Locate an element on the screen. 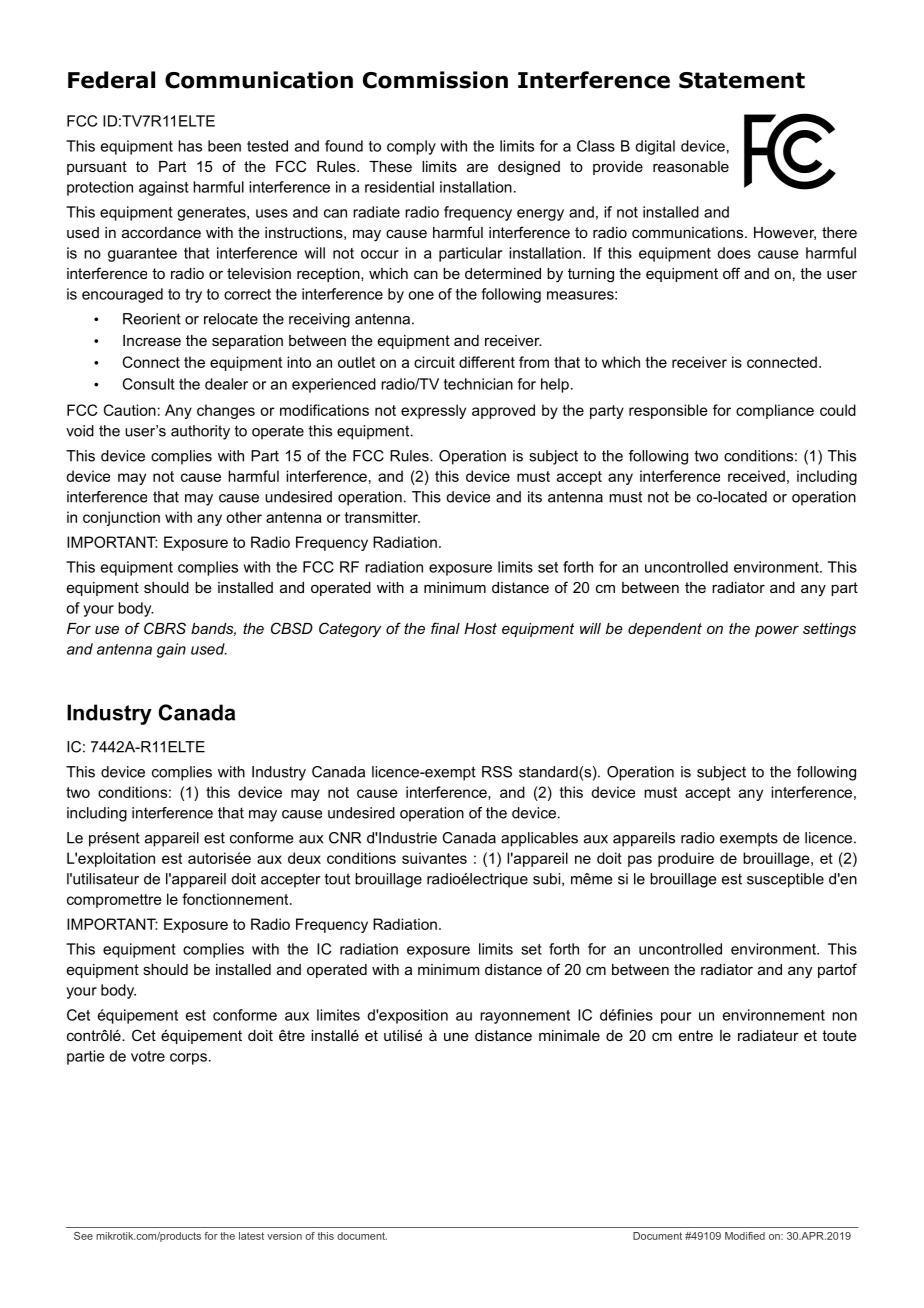 This screenshot has height=1308, width=924. Consult is located at coordinates (149, 384).
